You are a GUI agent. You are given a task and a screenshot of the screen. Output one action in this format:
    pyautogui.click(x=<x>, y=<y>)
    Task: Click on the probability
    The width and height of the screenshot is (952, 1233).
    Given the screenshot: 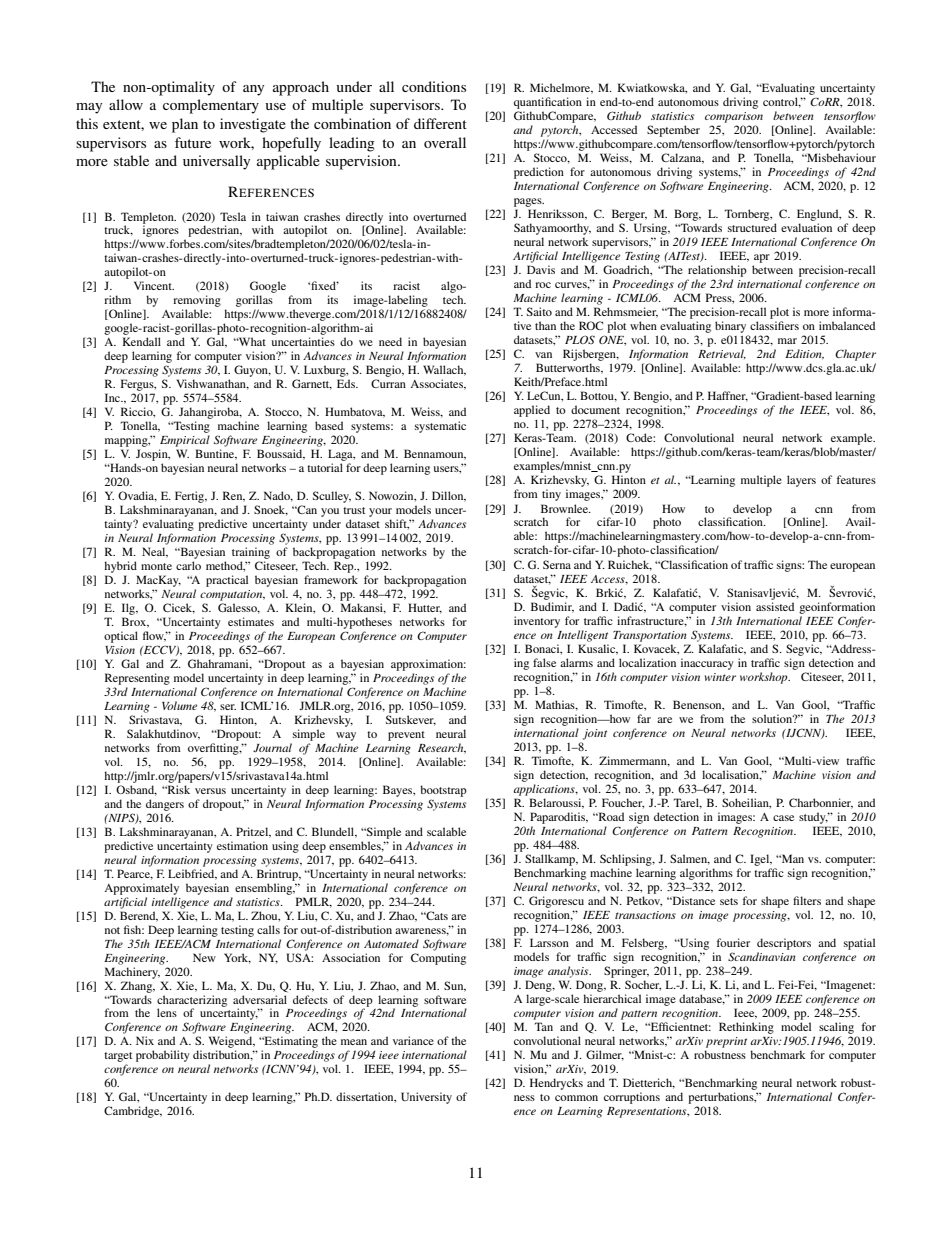 What is the action you would take?
    pyautogui.click(x=163, y=1056)
